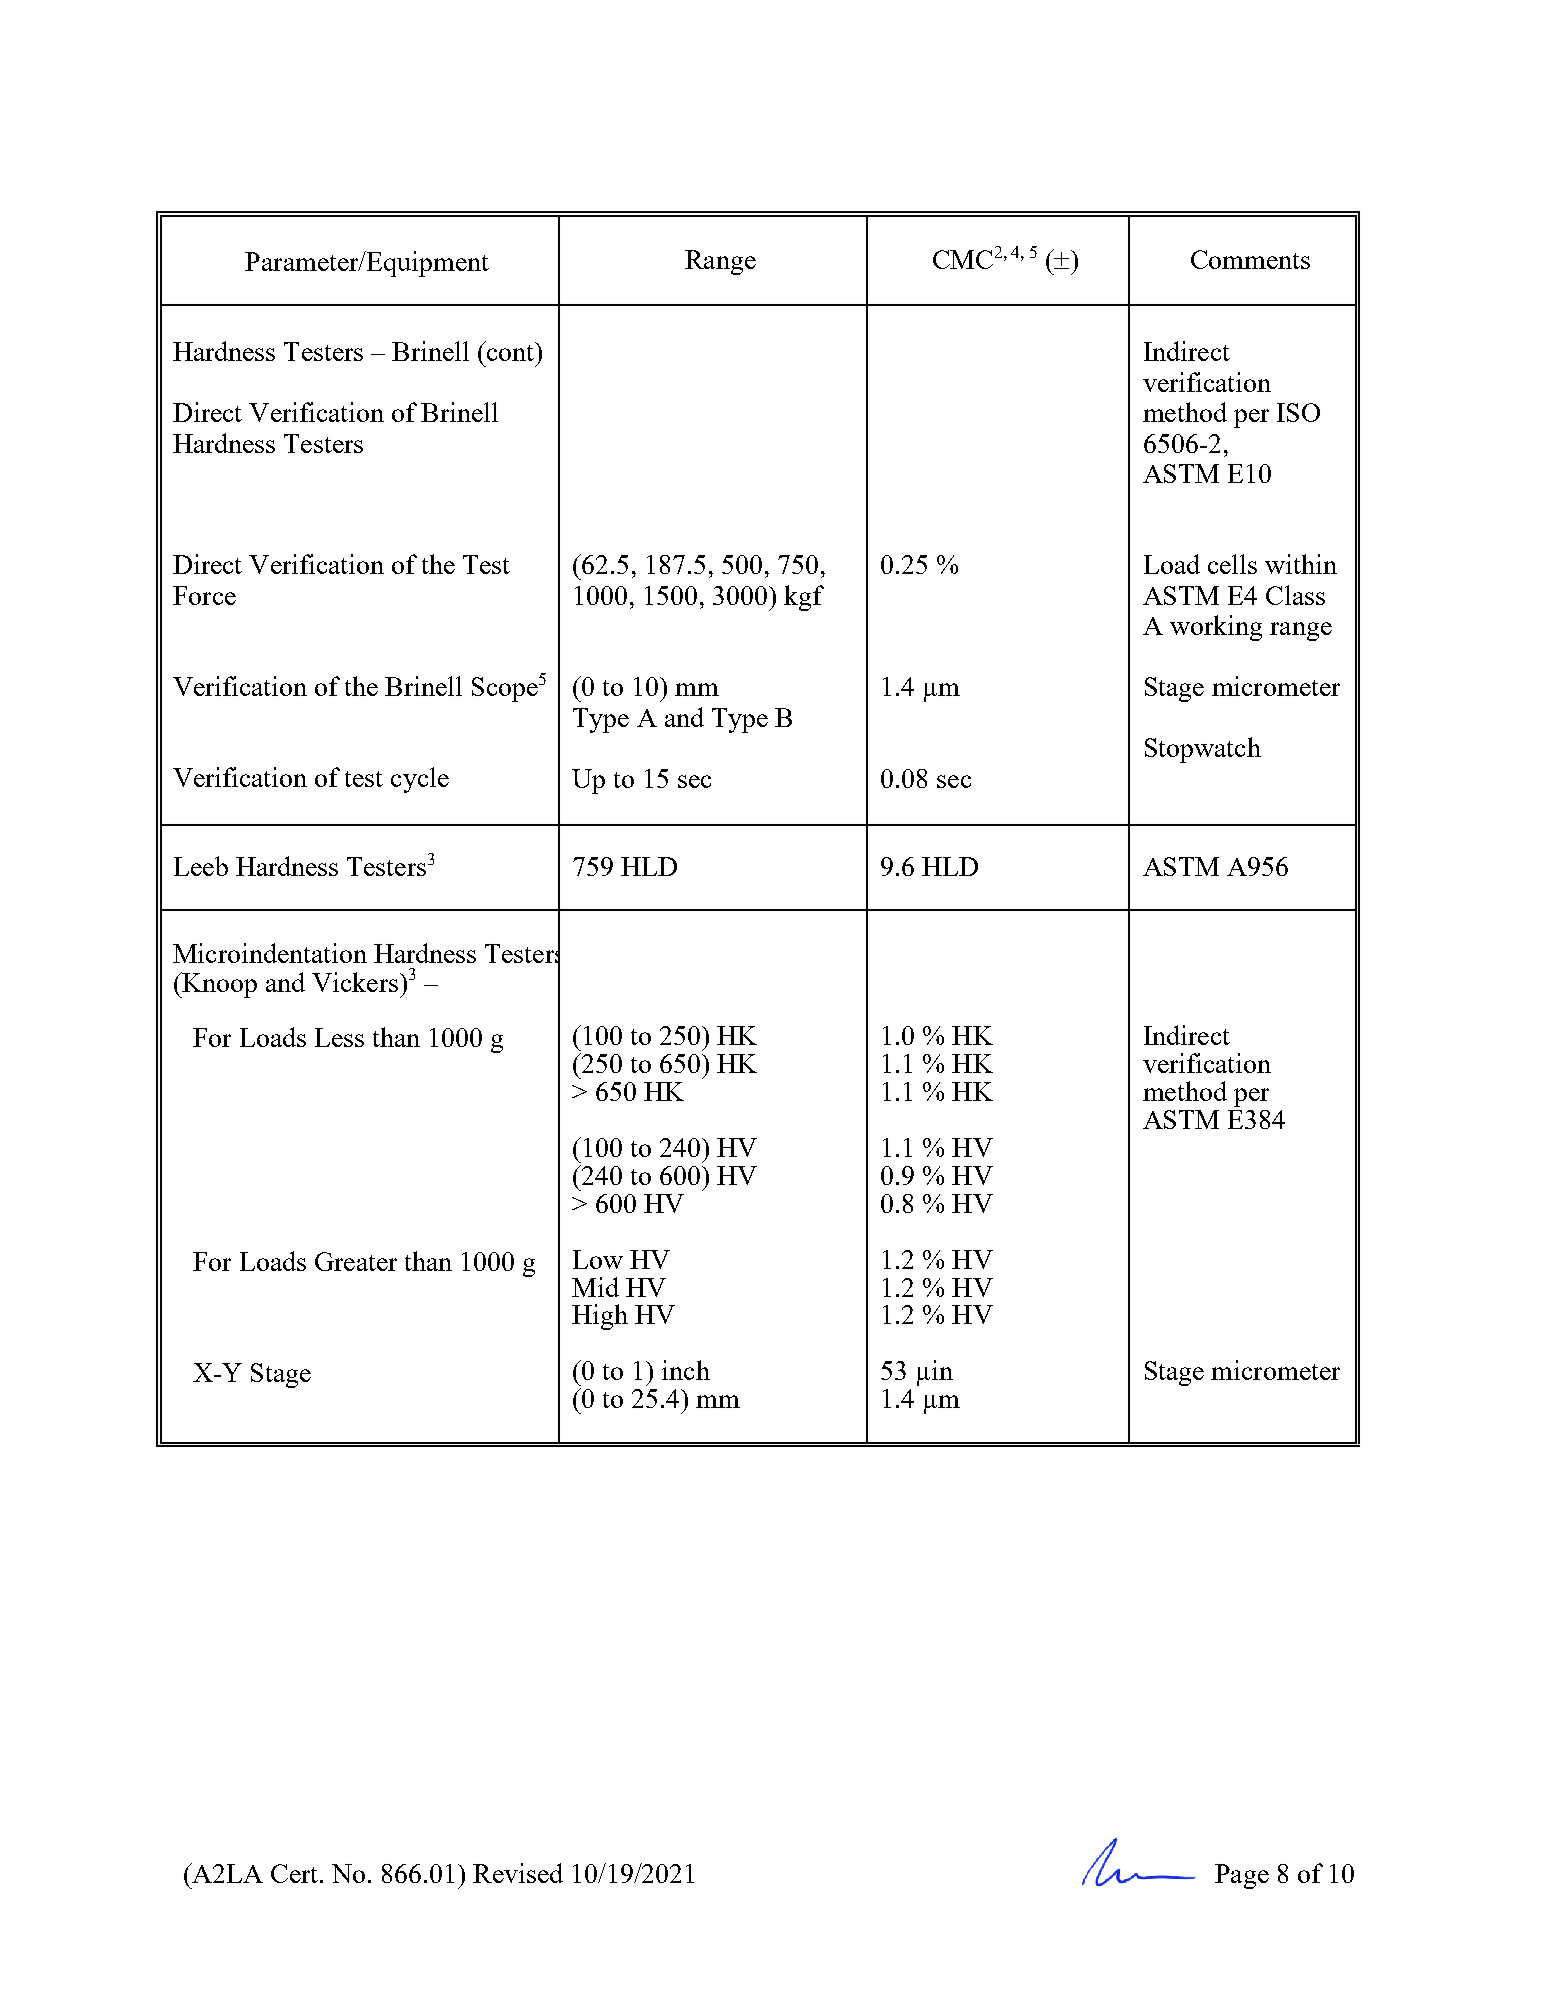 Image resolution: width=1552 pixels, height=2009 pixels. What do you see at coordinates (1250, 259) in the screenshot?
I see `Comments` at bounding box center [1250, 259].
